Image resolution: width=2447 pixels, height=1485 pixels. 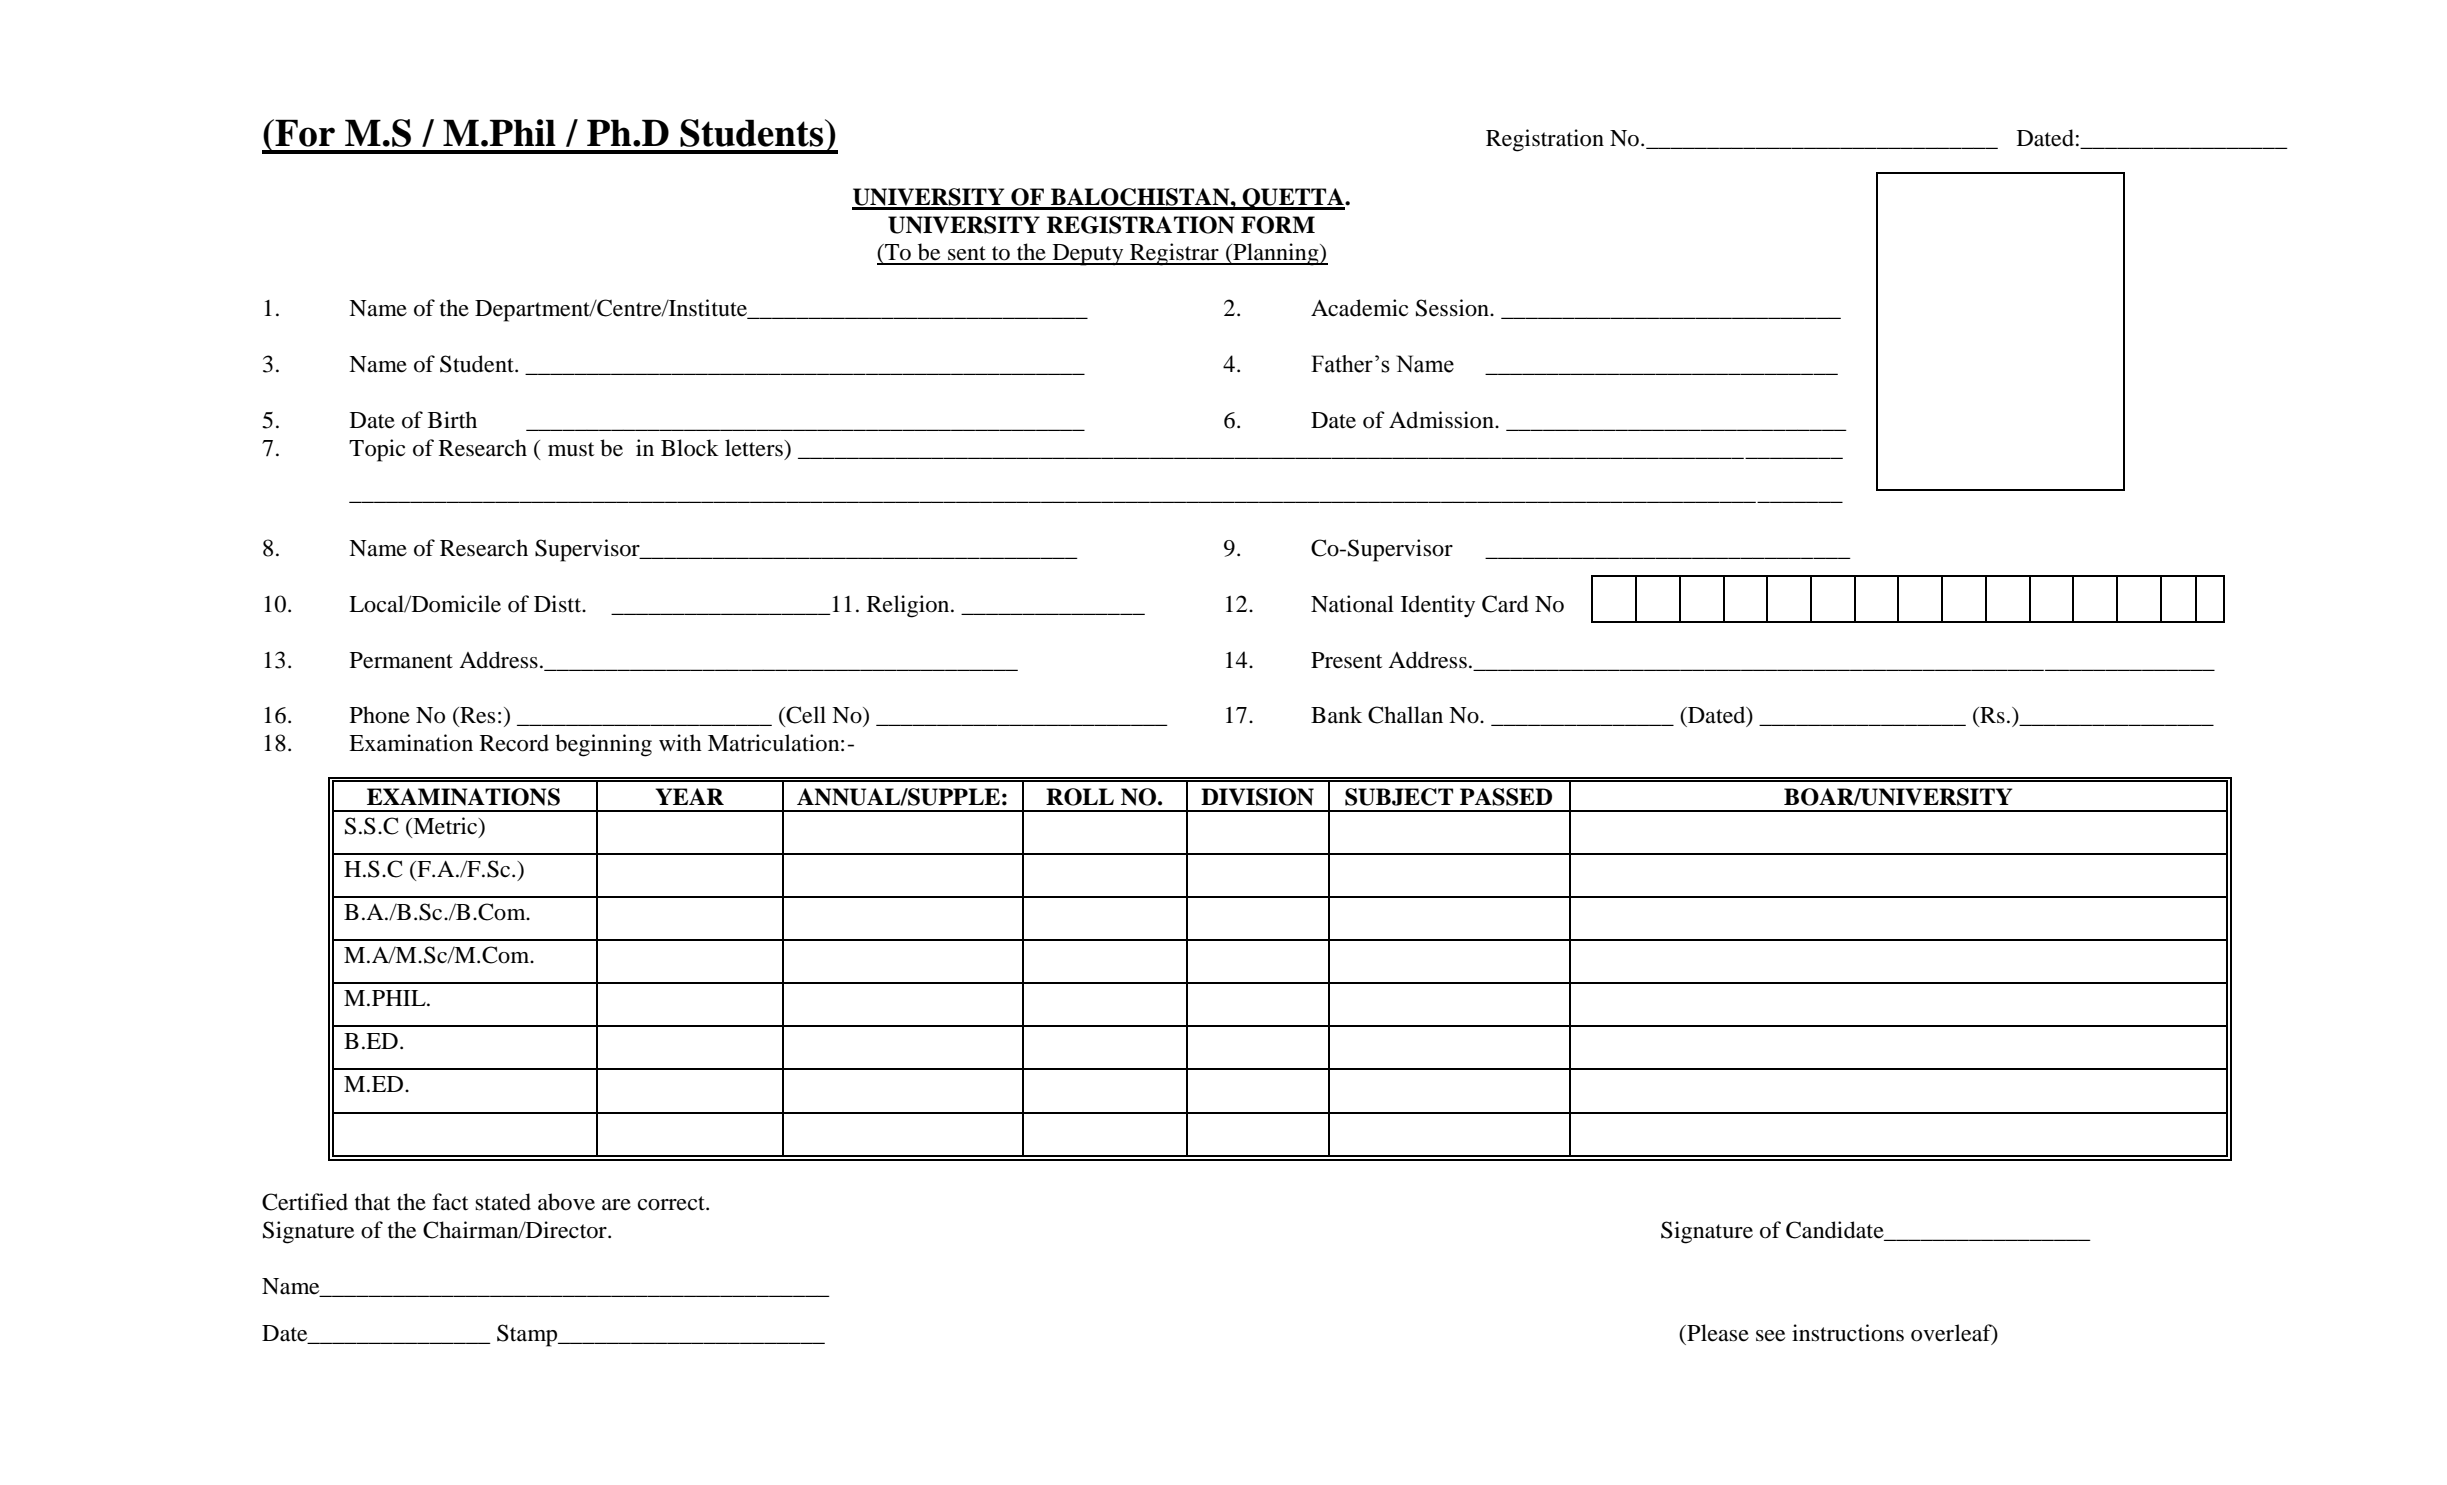 What do you see at coordinates (1080, 797) in the screenshot?
I see `ROLL` at bounding box center [1080, 797].
